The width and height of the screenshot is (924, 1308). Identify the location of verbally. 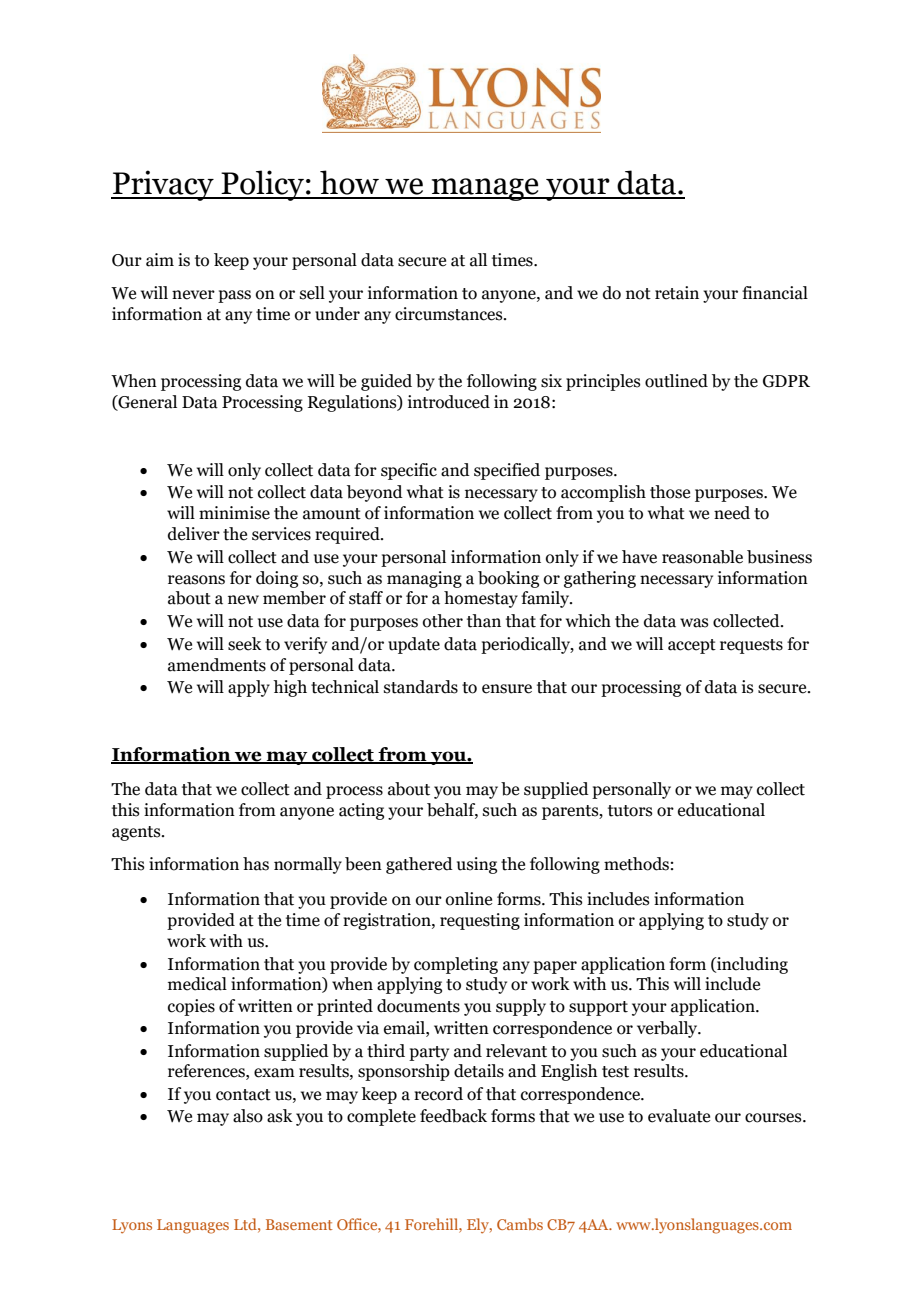
(668, 1029).
